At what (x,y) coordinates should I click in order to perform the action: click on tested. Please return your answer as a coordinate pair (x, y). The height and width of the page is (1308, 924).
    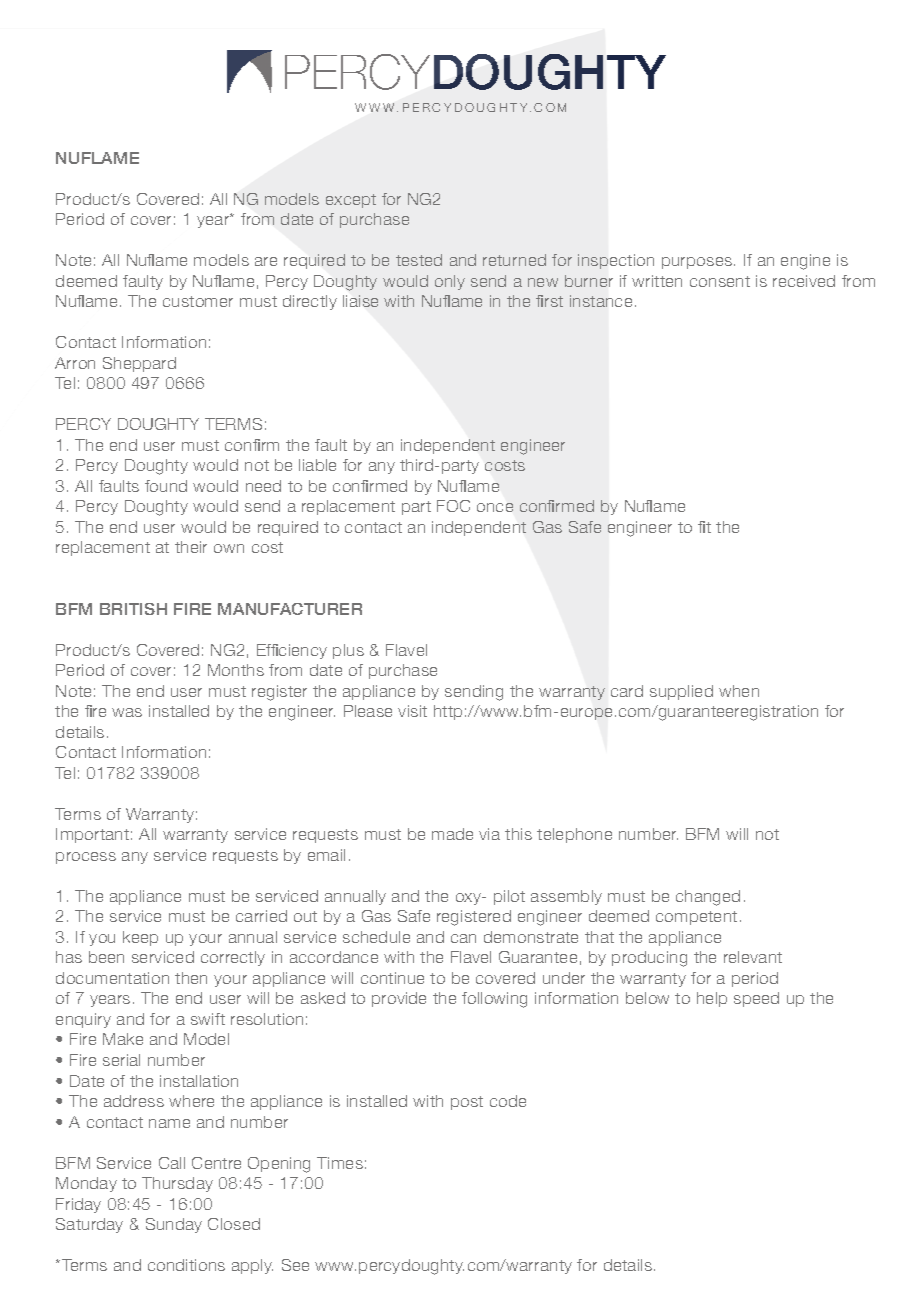
    Looking at the image, I should click on (419, 260).
